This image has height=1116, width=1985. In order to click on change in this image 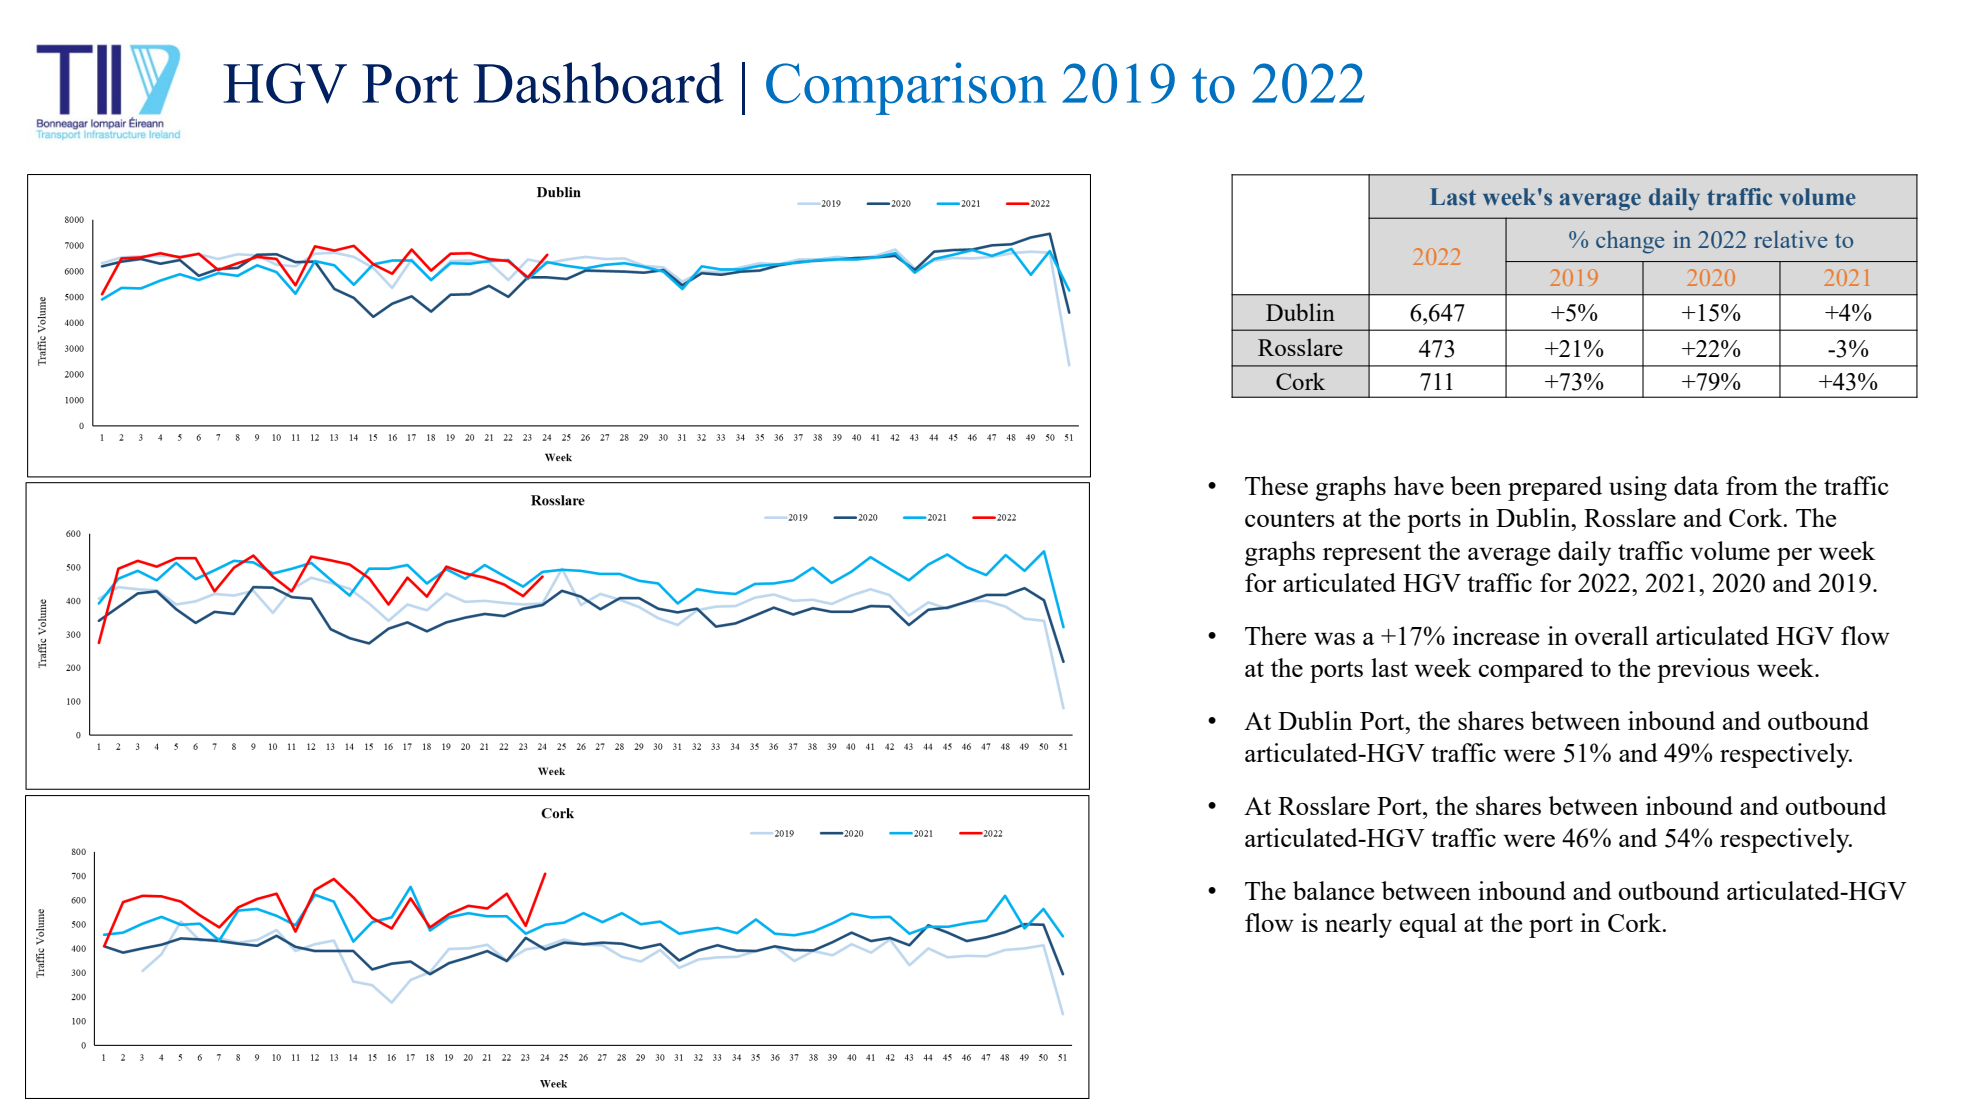, I will do `click(1630, 242)`.
